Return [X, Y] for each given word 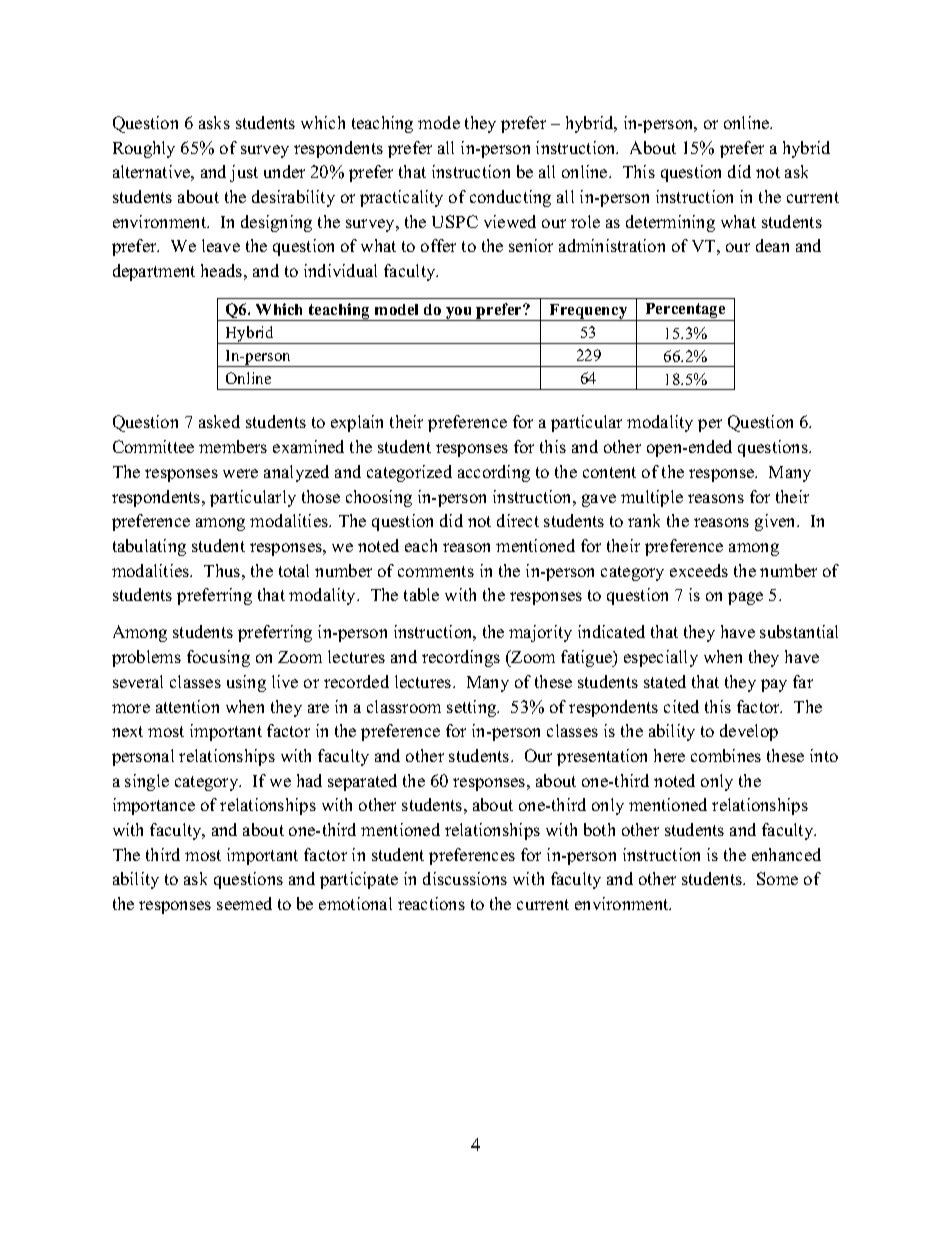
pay [774, 685]
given [777, 522]
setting [473, 708]
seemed [244, 903]
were [240, 473]
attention [187, 706]
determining [670, 223]
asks [214, 122]
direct [518, 520]
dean [772, 245]
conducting [510, 198]
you [459, 314]
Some [777, 878]
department [154, 272]
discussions [465, 878]
